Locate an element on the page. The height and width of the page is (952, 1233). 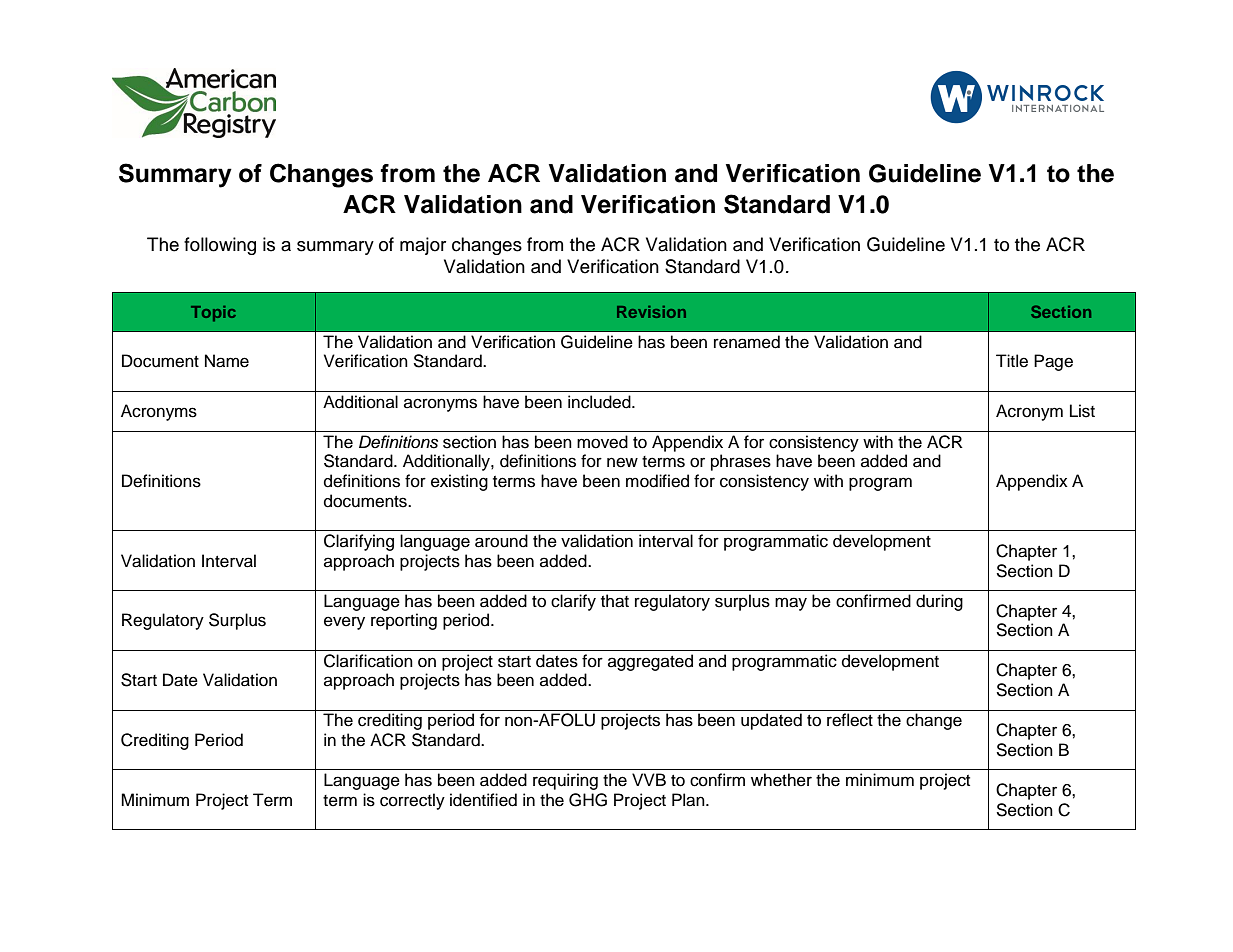
Topic is located at coordinates (213, 314).
